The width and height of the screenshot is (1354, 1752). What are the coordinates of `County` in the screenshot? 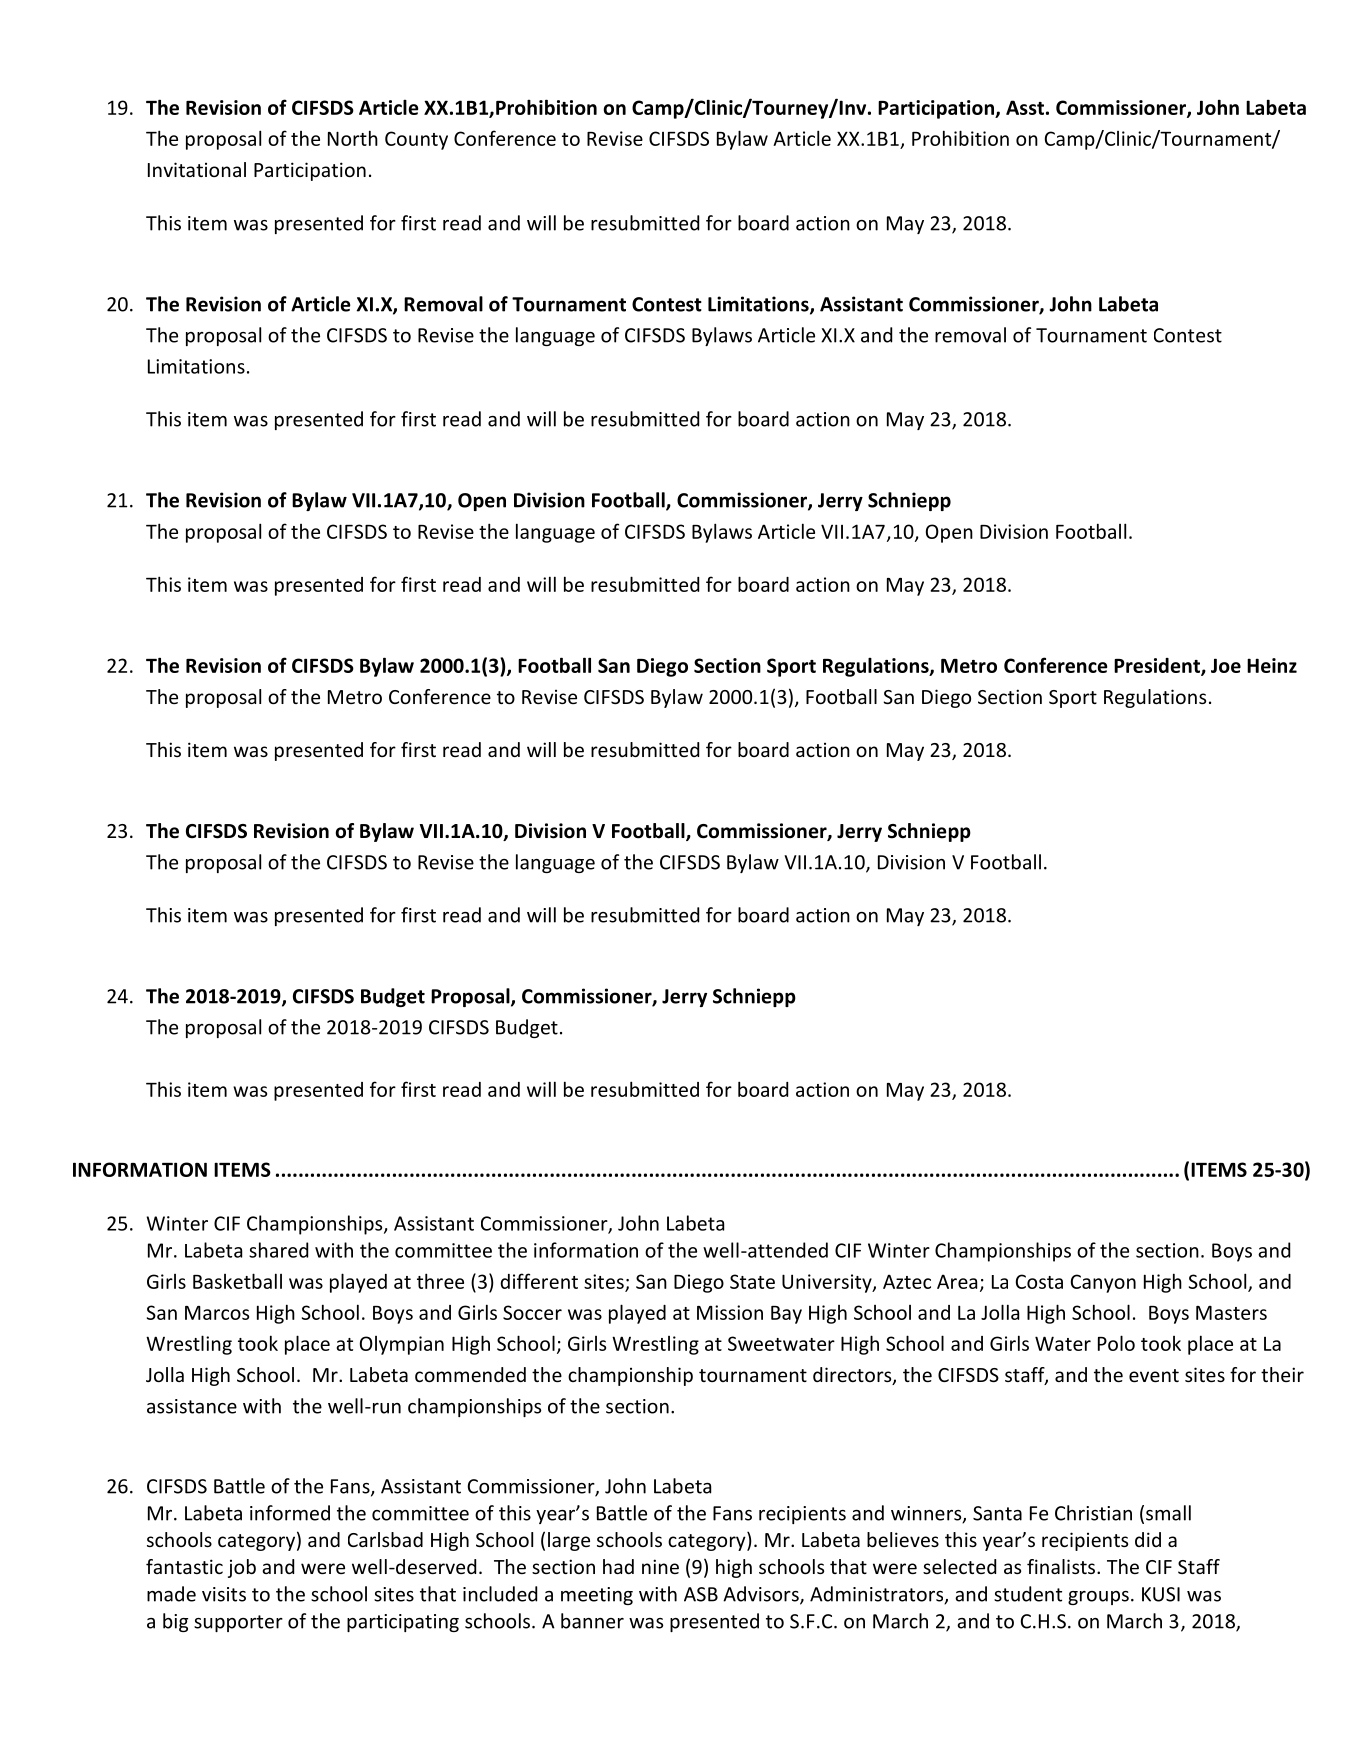 It's located at (416, 140).
